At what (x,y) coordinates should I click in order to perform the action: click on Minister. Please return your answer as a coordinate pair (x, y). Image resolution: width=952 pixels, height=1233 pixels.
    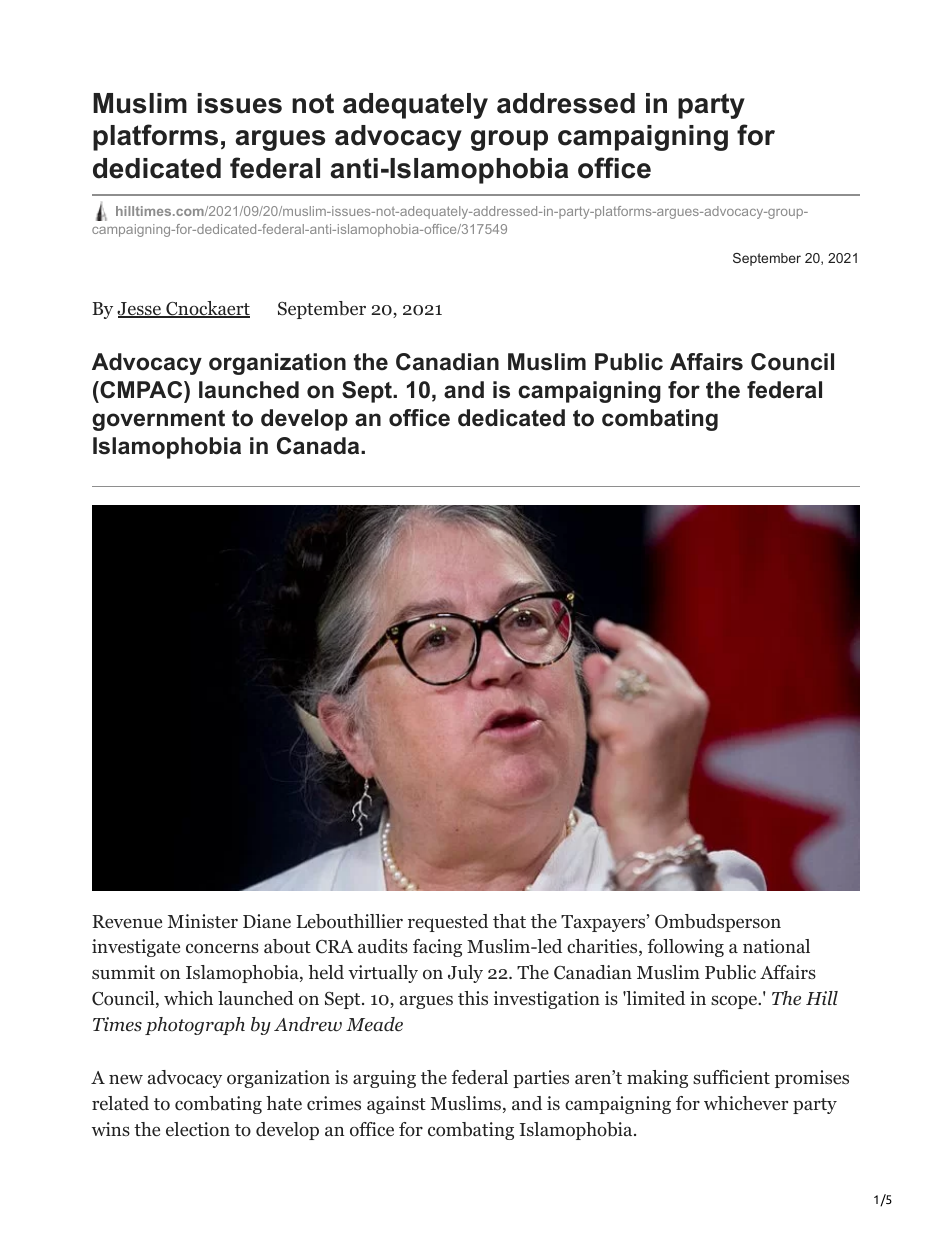
    Looking at the image, I should click on (203, 921).
